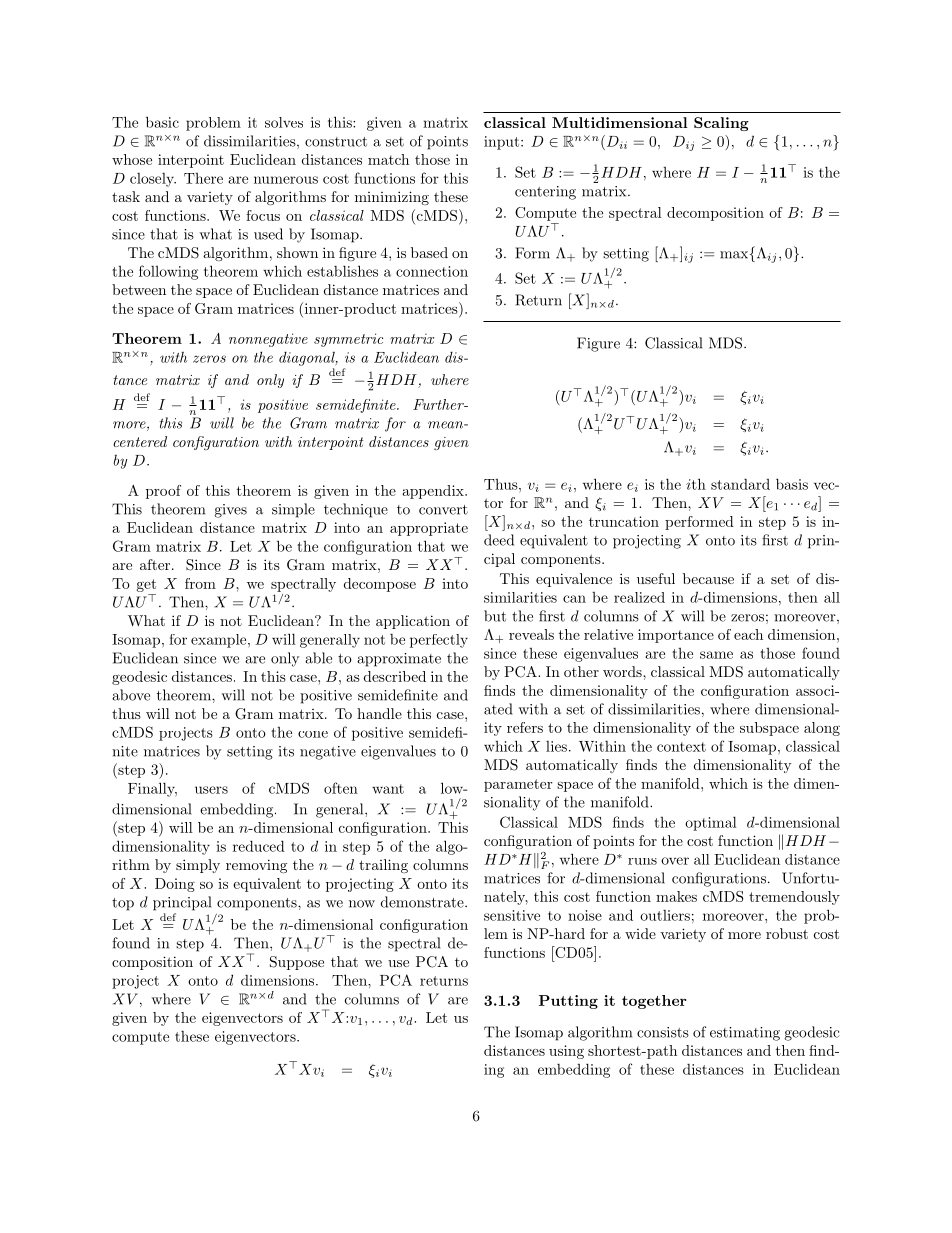  I want to click on because, so click(708, 578).
